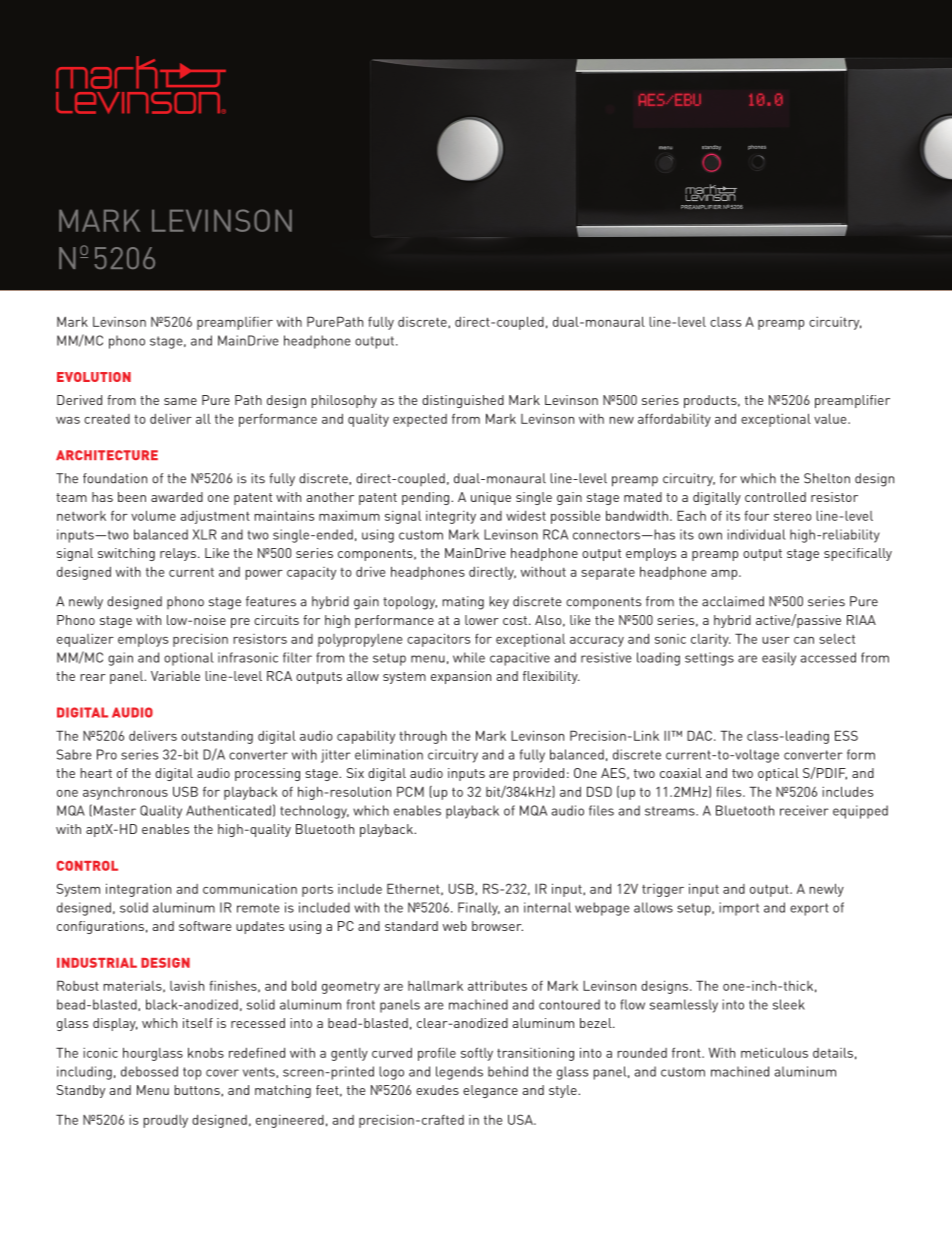  What do you see at coordinates (739, 909) in the screenshot?
I see `import` at bounding box center [739, 909].
